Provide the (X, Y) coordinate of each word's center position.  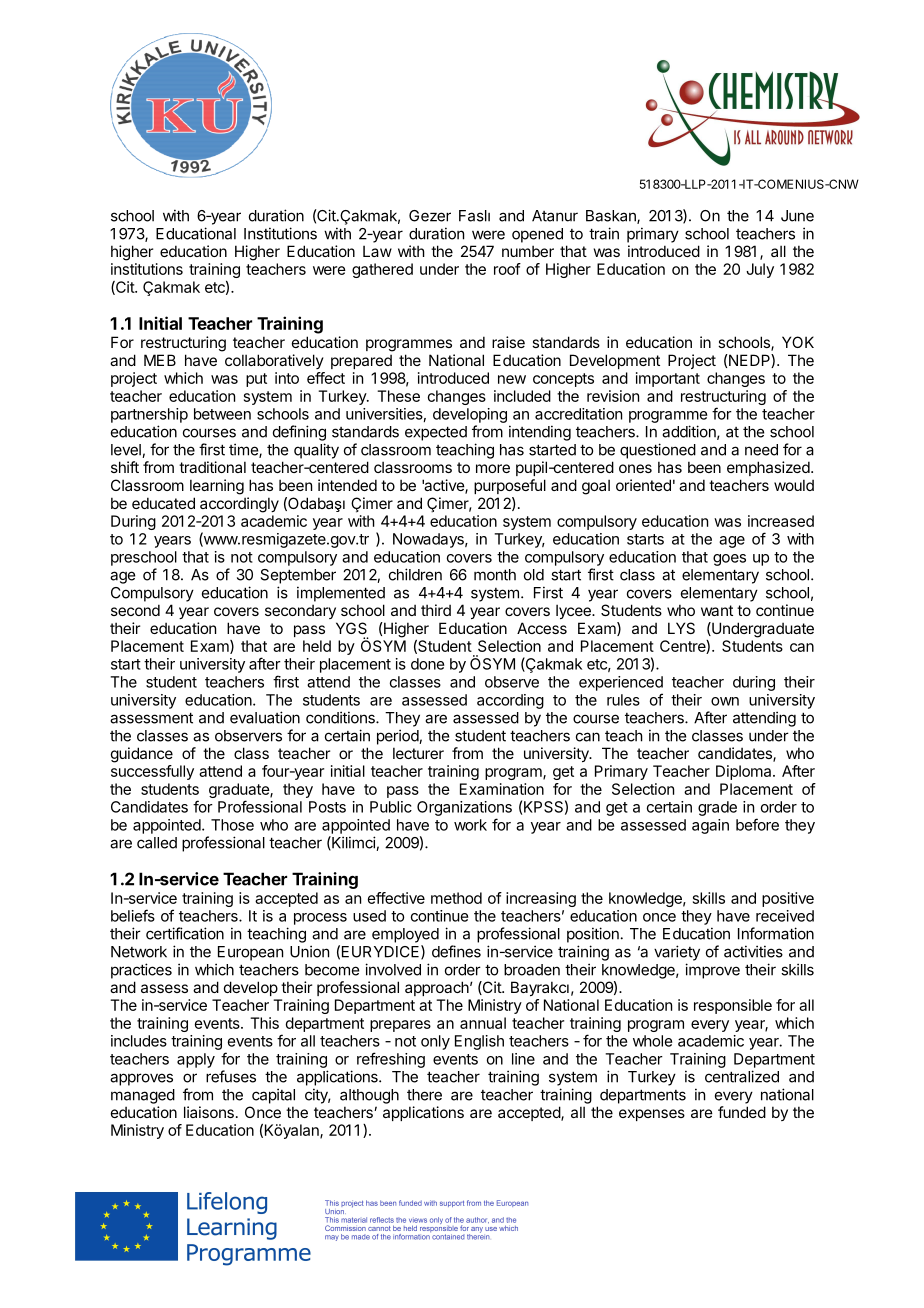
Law (377, 251)
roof (507, 269)
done (427, 664)
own (725, 701)
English (479, 1042)
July (760, 270)
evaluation (265, 717)
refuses (231, 1076)
